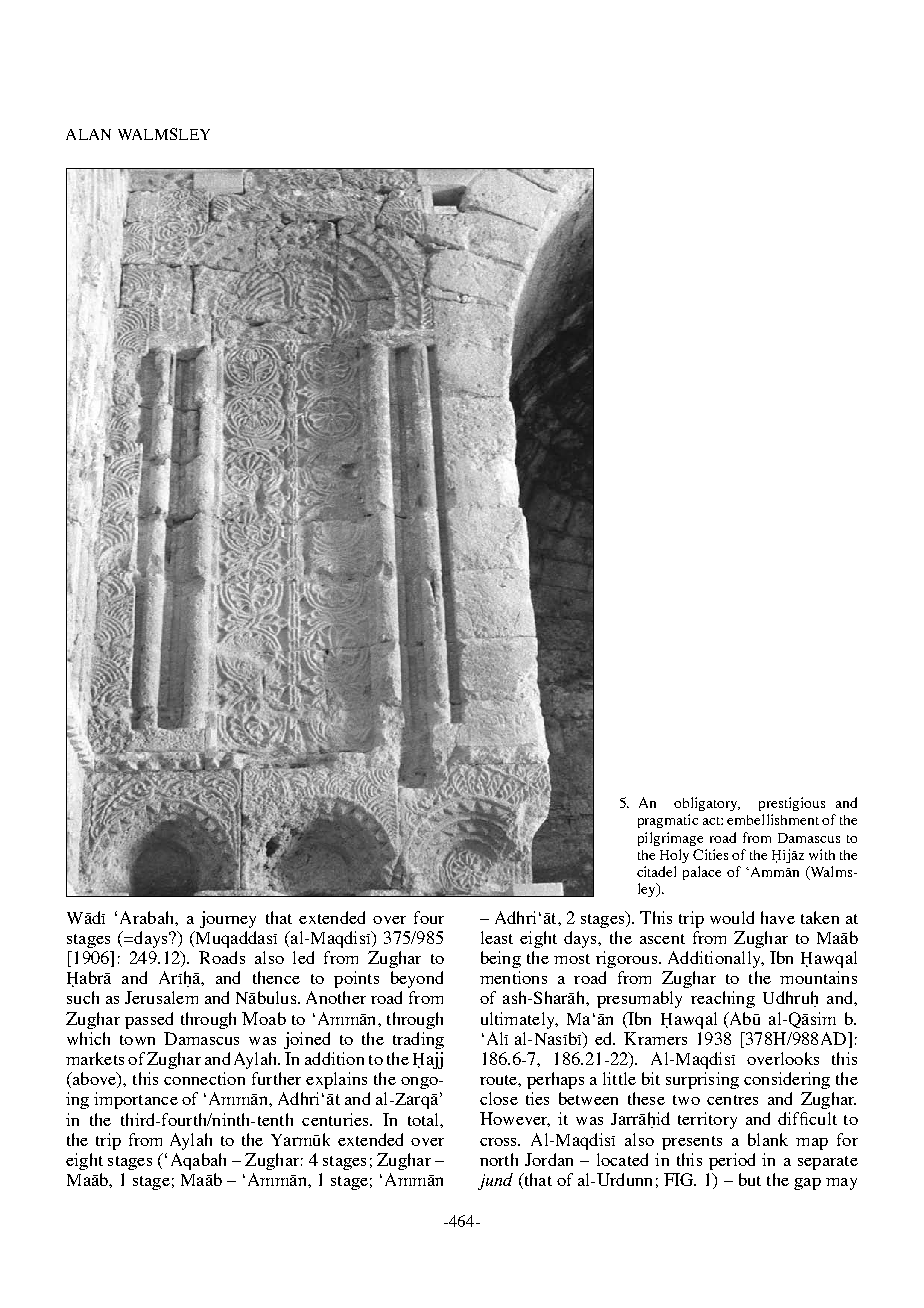  Describe the element at coordinates (228, 919) in the page. I see `journey` at that location.
